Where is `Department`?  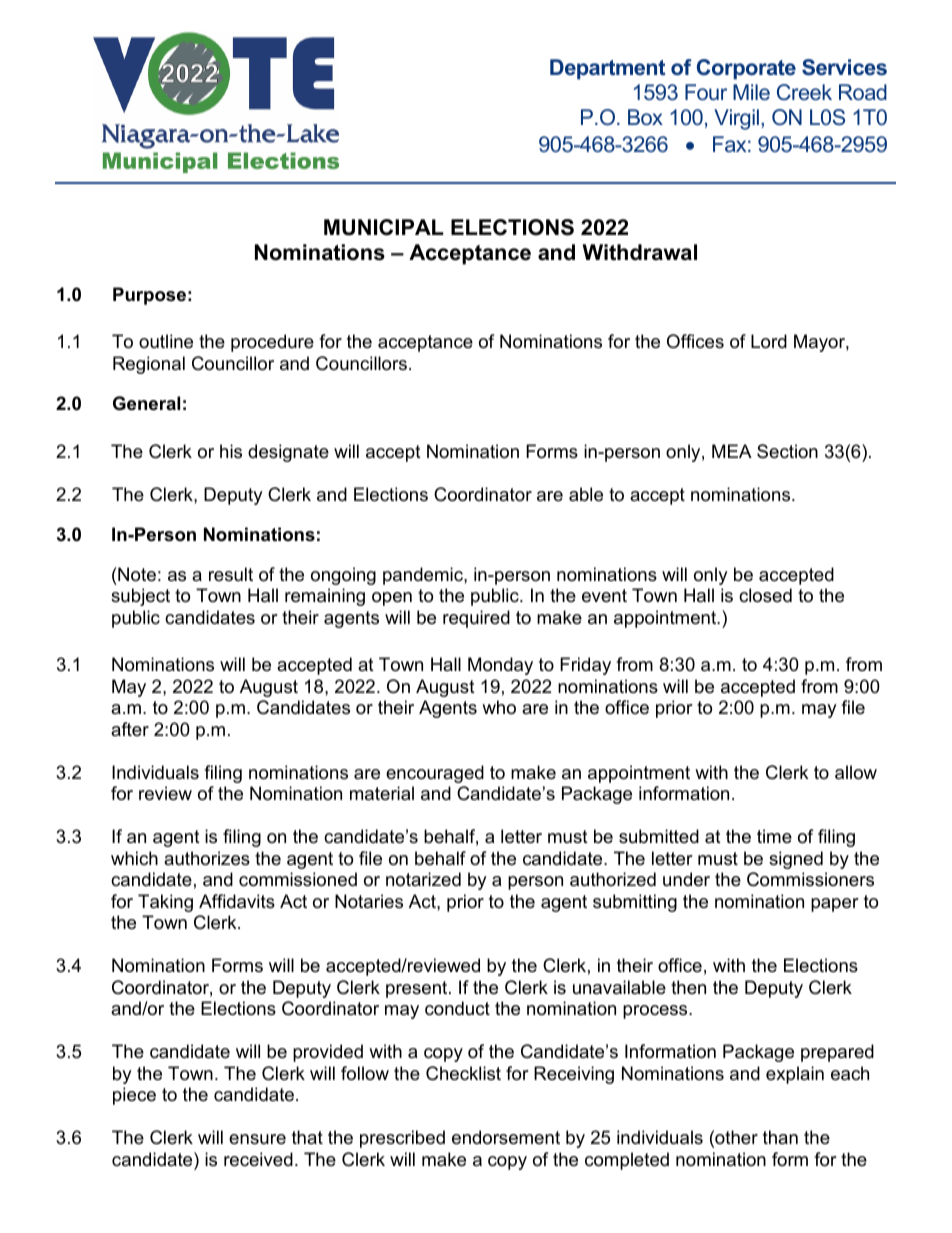 Department is located at coordinates (607, 69).
